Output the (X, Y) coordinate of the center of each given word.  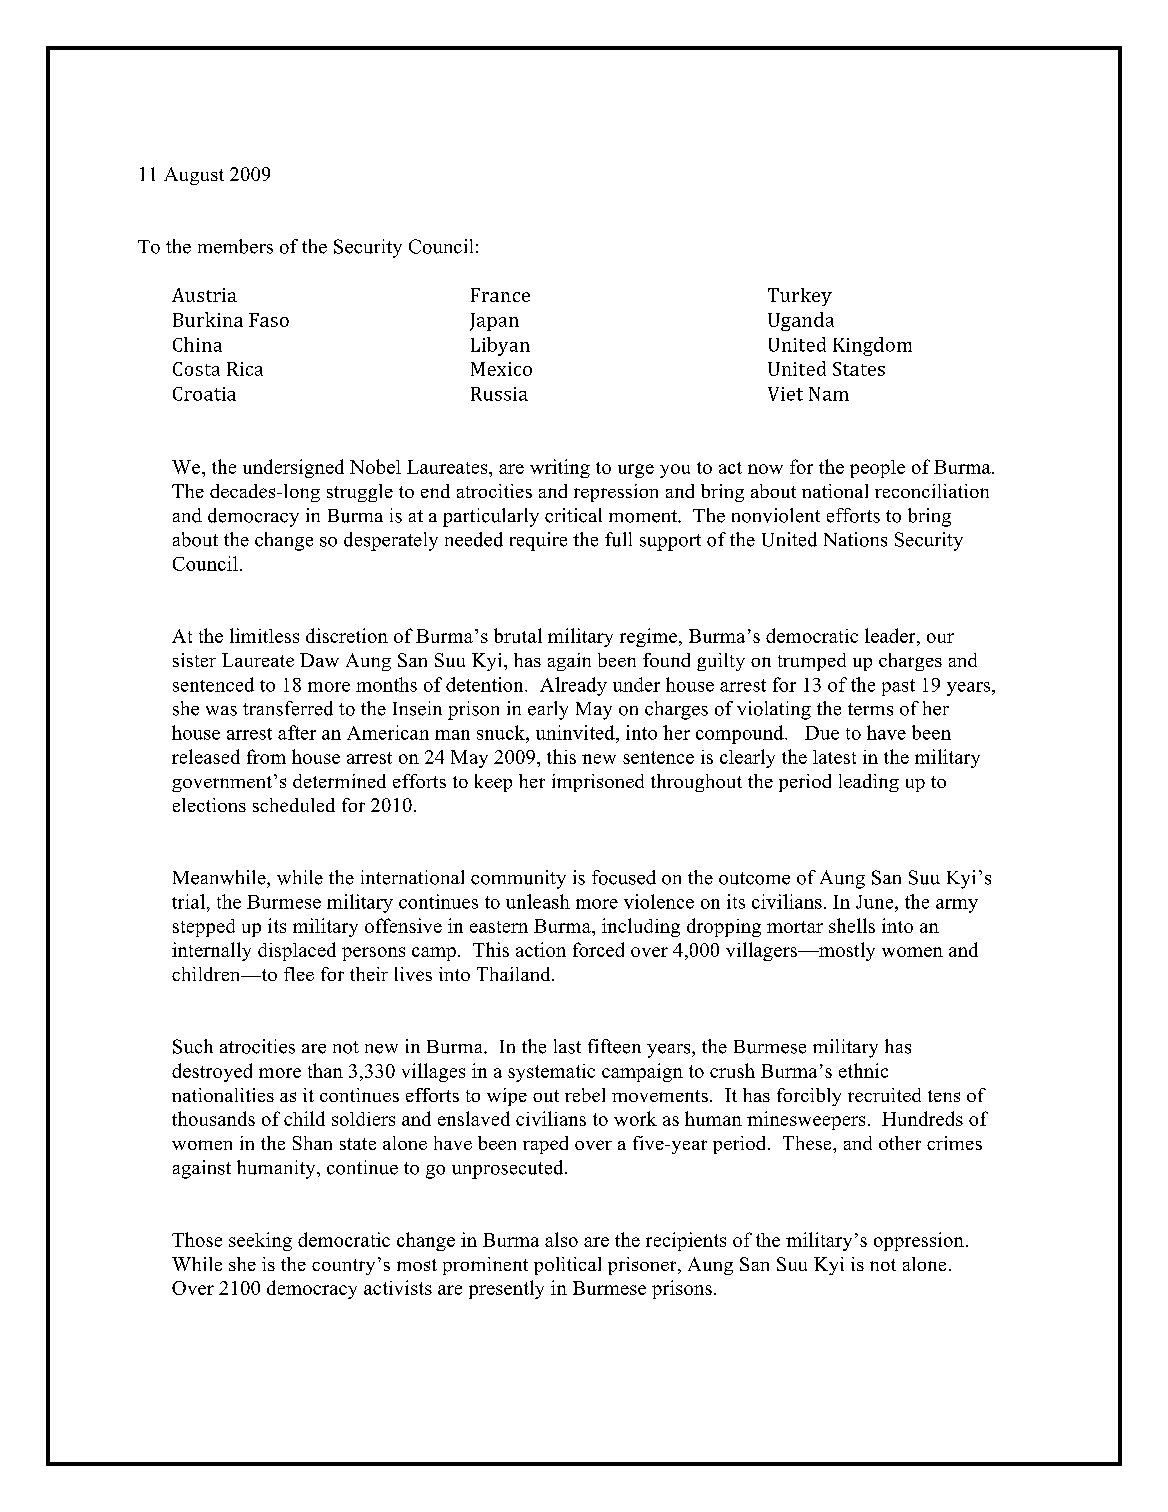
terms (870, 709)
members (235, 246)
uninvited (576, 732)
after (297, 732)
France (500, 295)
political (567, 1266)
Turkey (800, 297)
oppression (919, 1241)
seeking (260, 1241)
